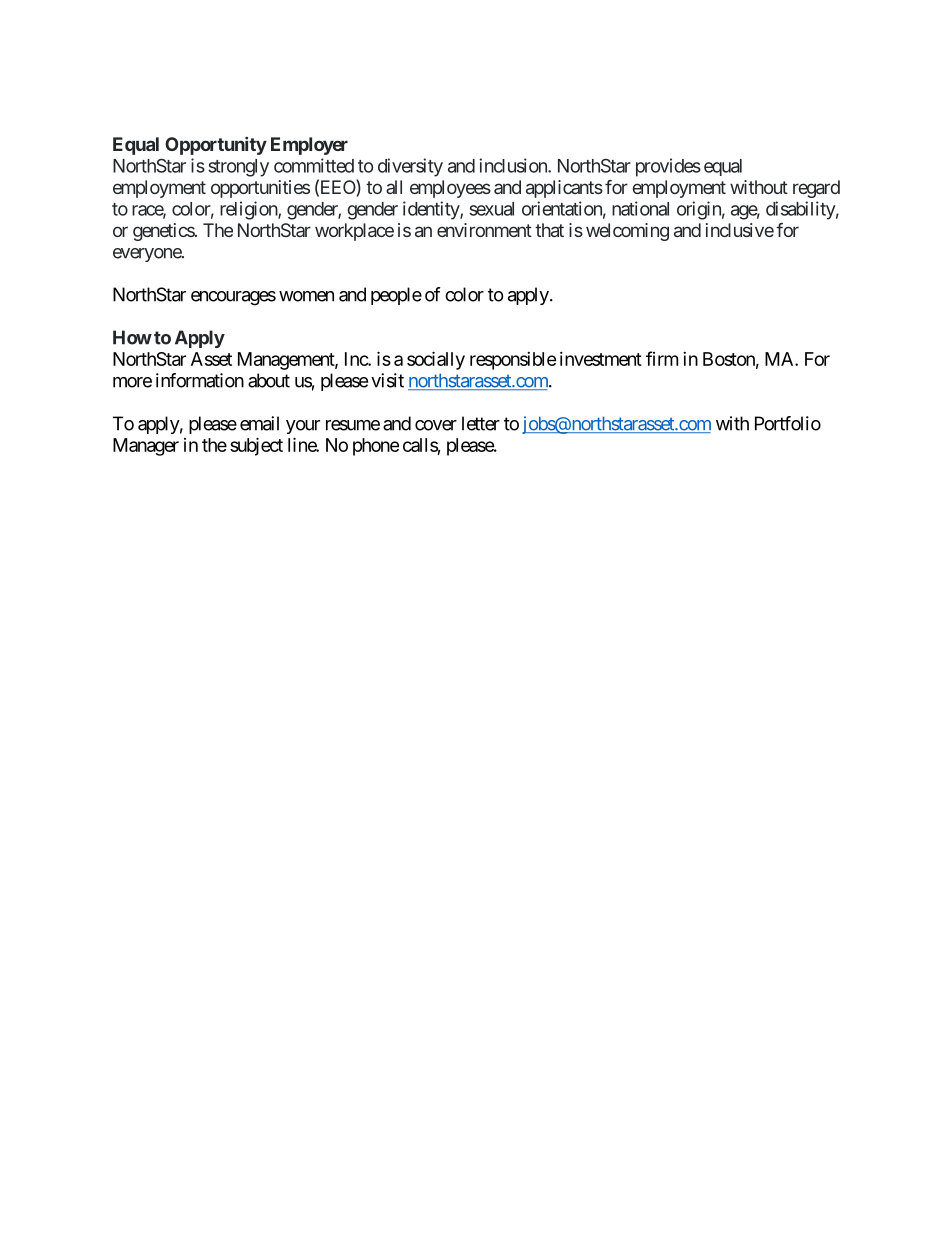  What do you see at coordinates (627, 232) in the document?
I see `welcoming` at bounding box center [627, 232].
